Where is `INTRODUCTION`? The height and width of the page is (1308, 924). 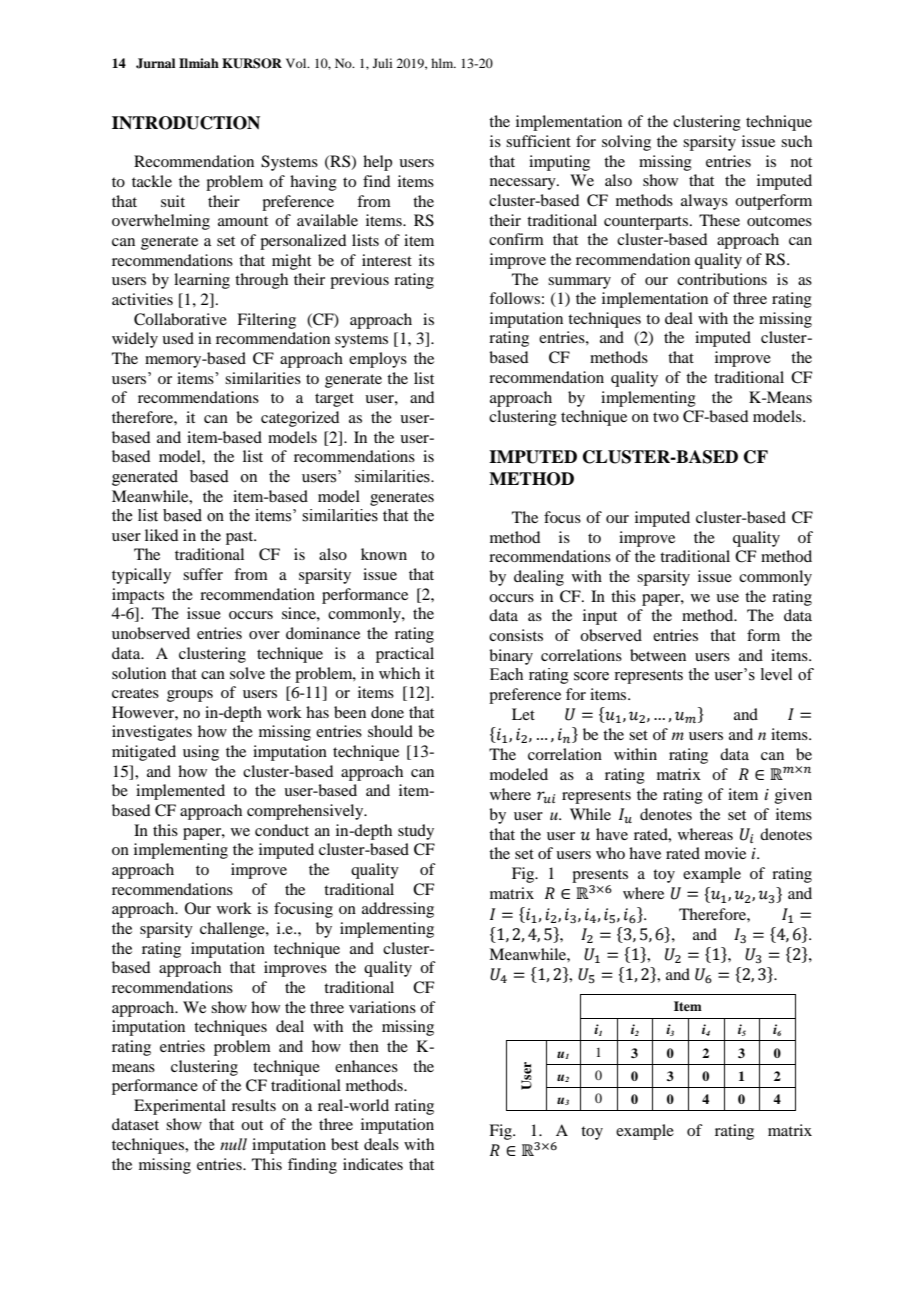
INTRODUCTION is located at coordinates (186, 123).
